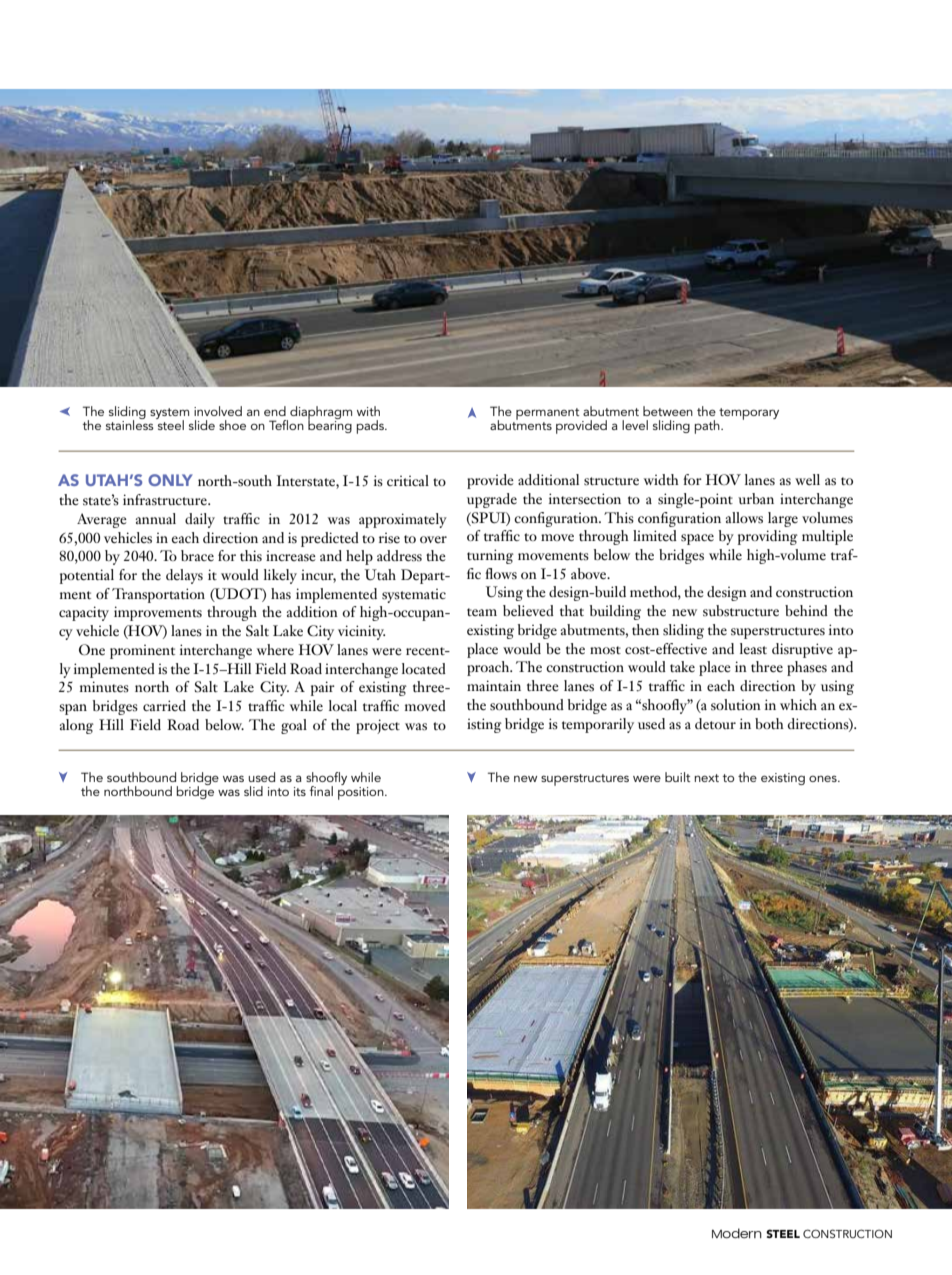  I want to click on pads, so click(371, 427).
